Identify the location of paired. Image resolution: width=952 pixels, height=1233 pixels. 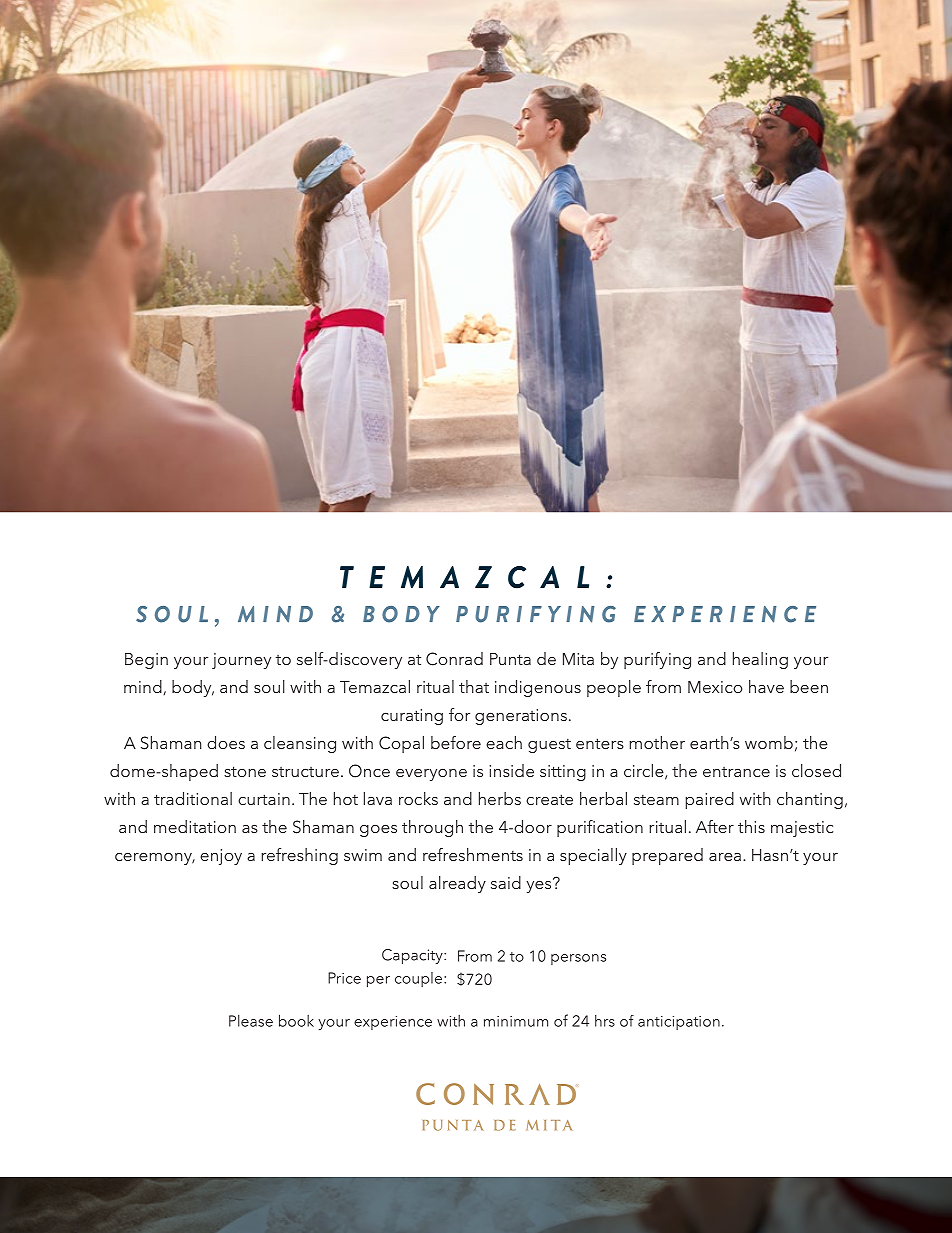
(710, 800).
